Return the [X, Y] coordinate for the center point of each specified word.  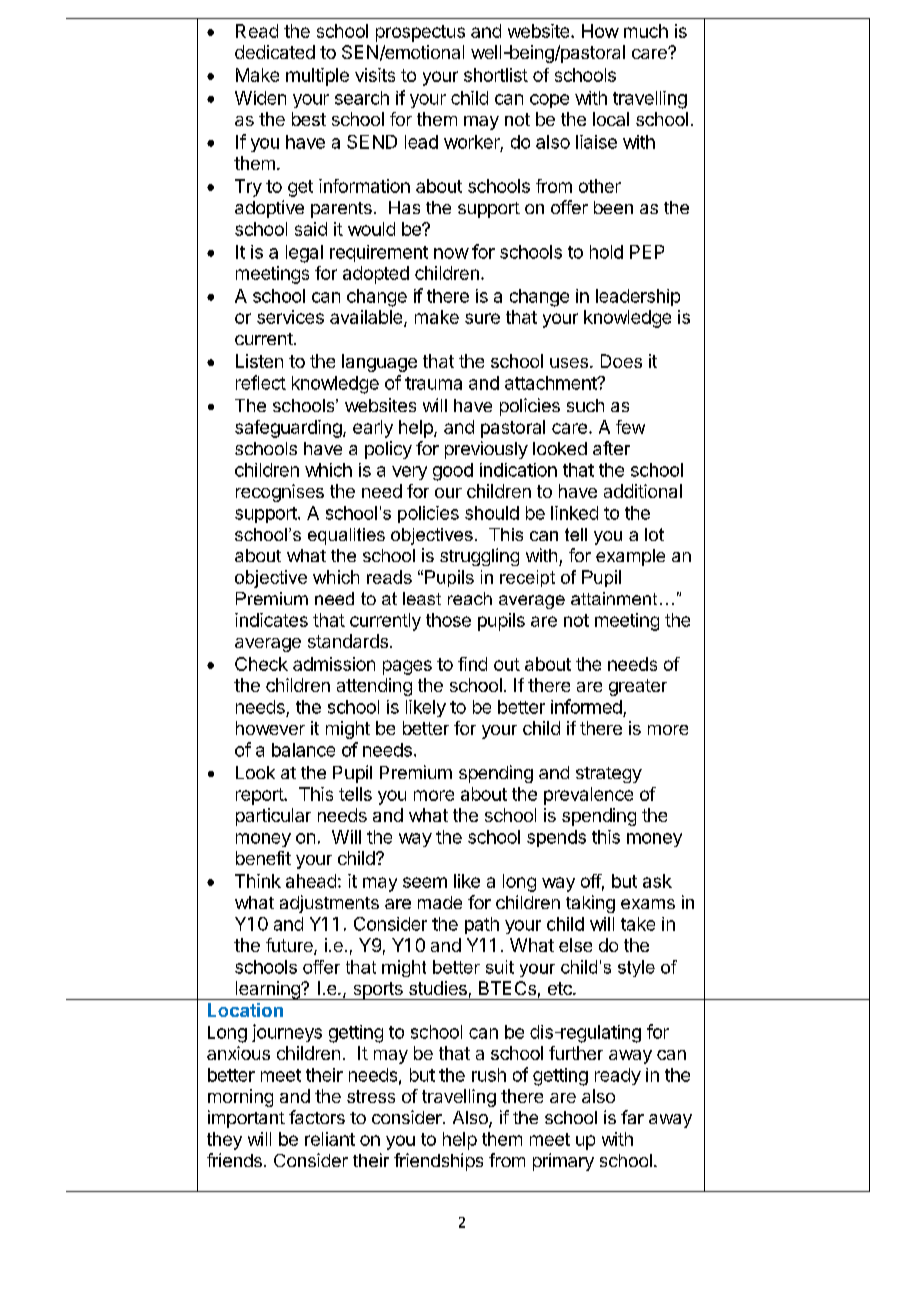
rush [489, 1075]
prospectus [420, 33]
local [611, 119]
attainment [614, 598]
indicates [271, 620]
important [246, 1119]
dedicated [275, 52]
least [422, 598]
